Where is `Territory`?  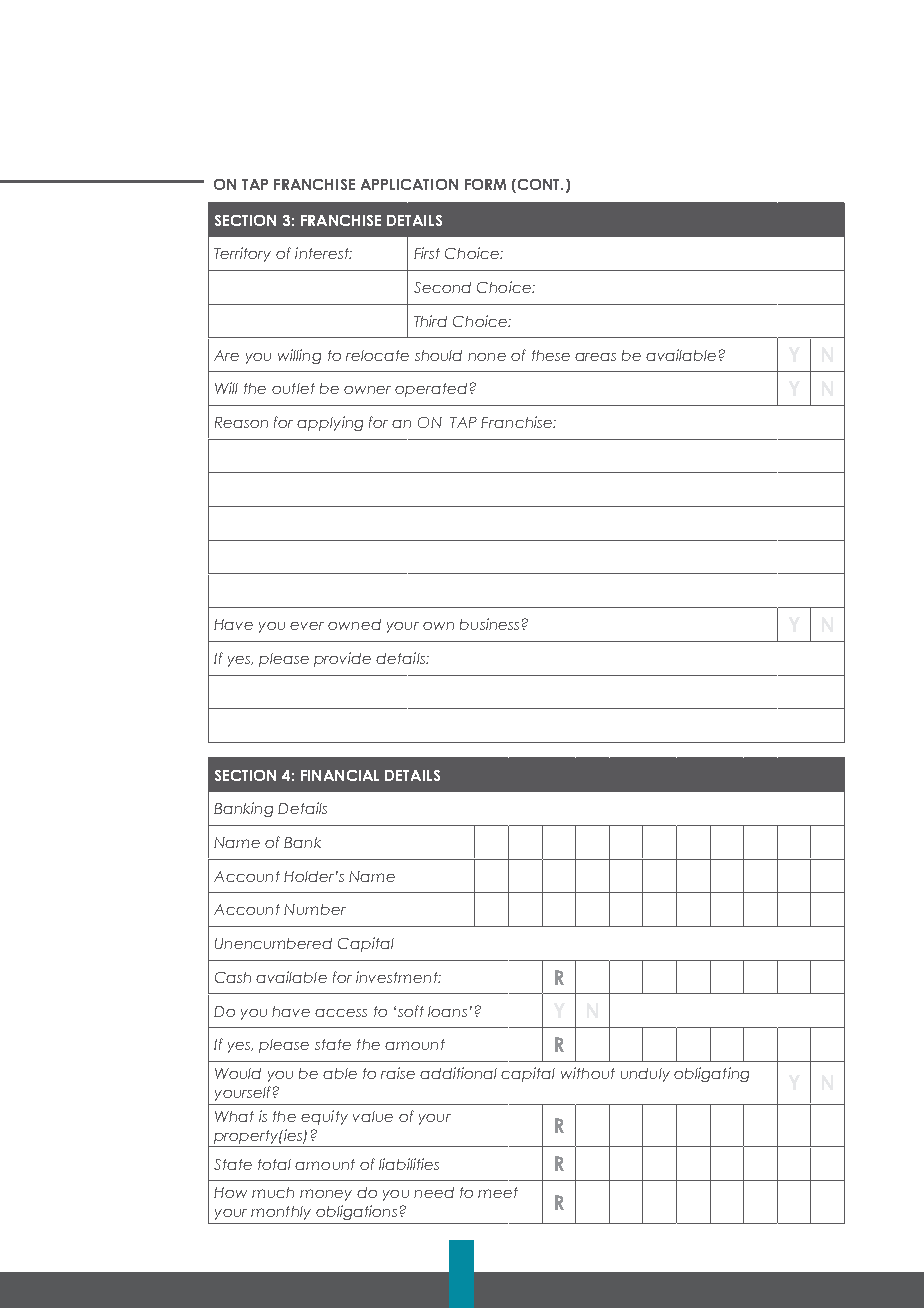
Territory is located at coordinates (242, 254).
